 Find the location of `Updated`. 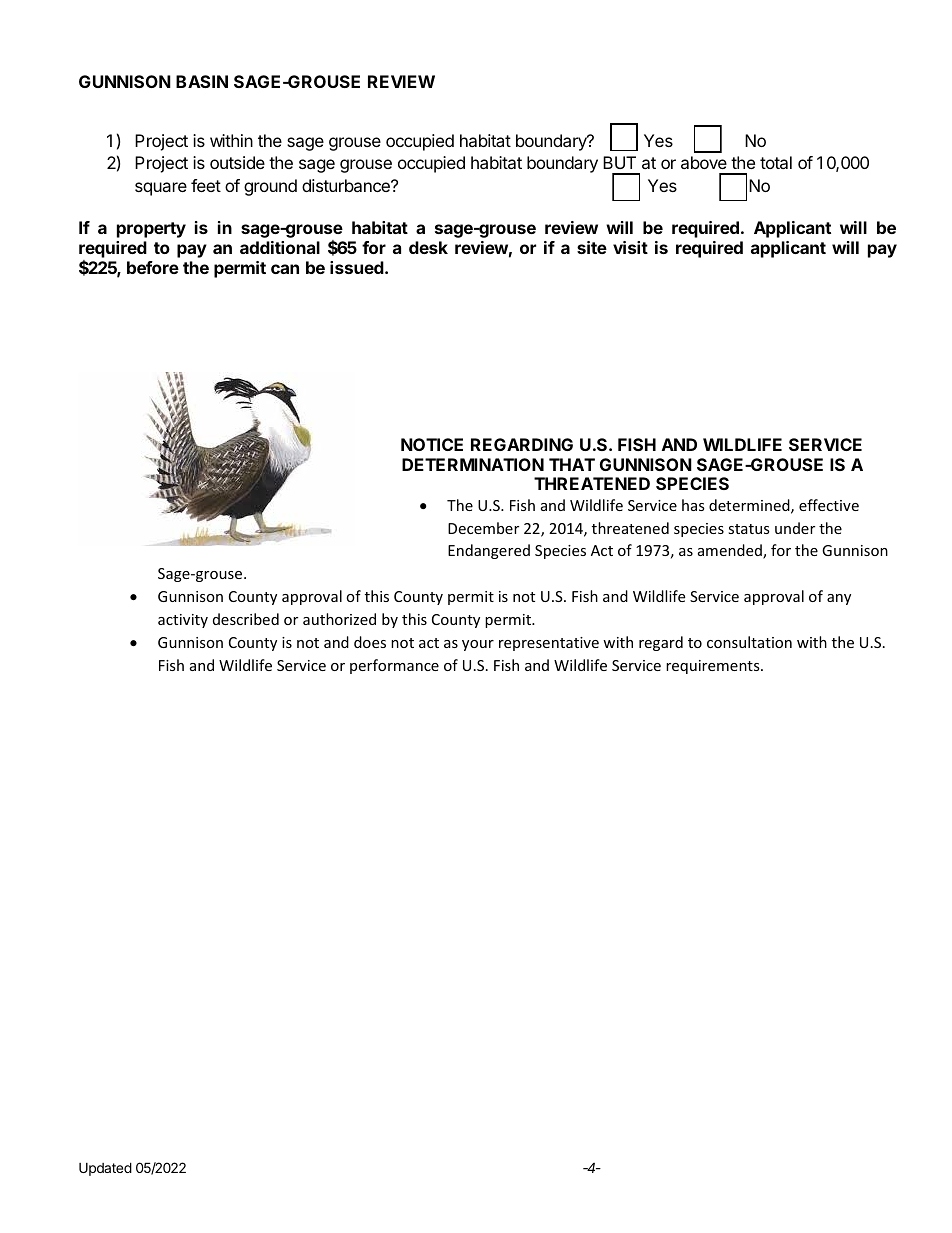

Updated is located at coordinates (105, 1169).
